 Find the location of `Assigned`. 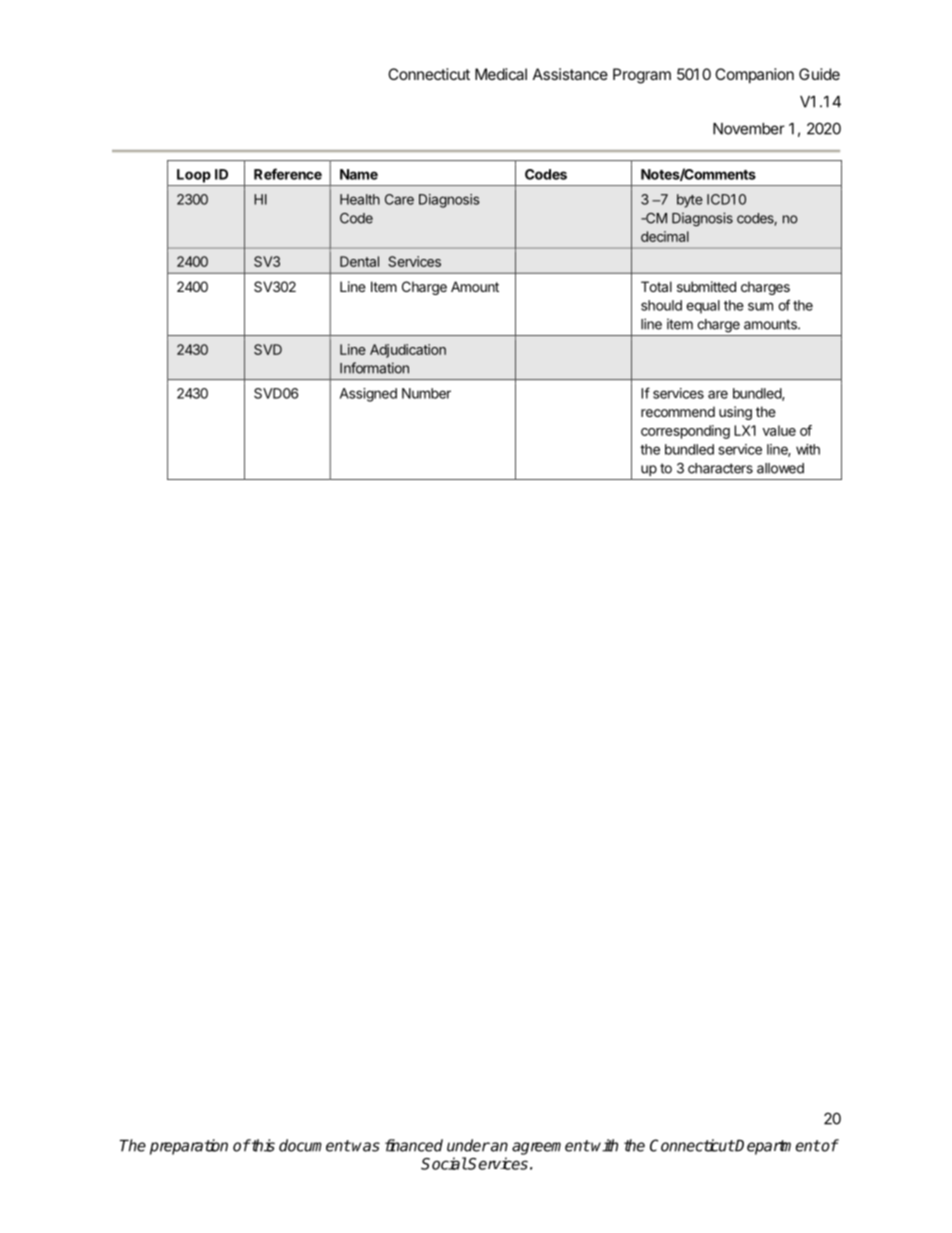

Assigned is located at coordinates (368, 395).
